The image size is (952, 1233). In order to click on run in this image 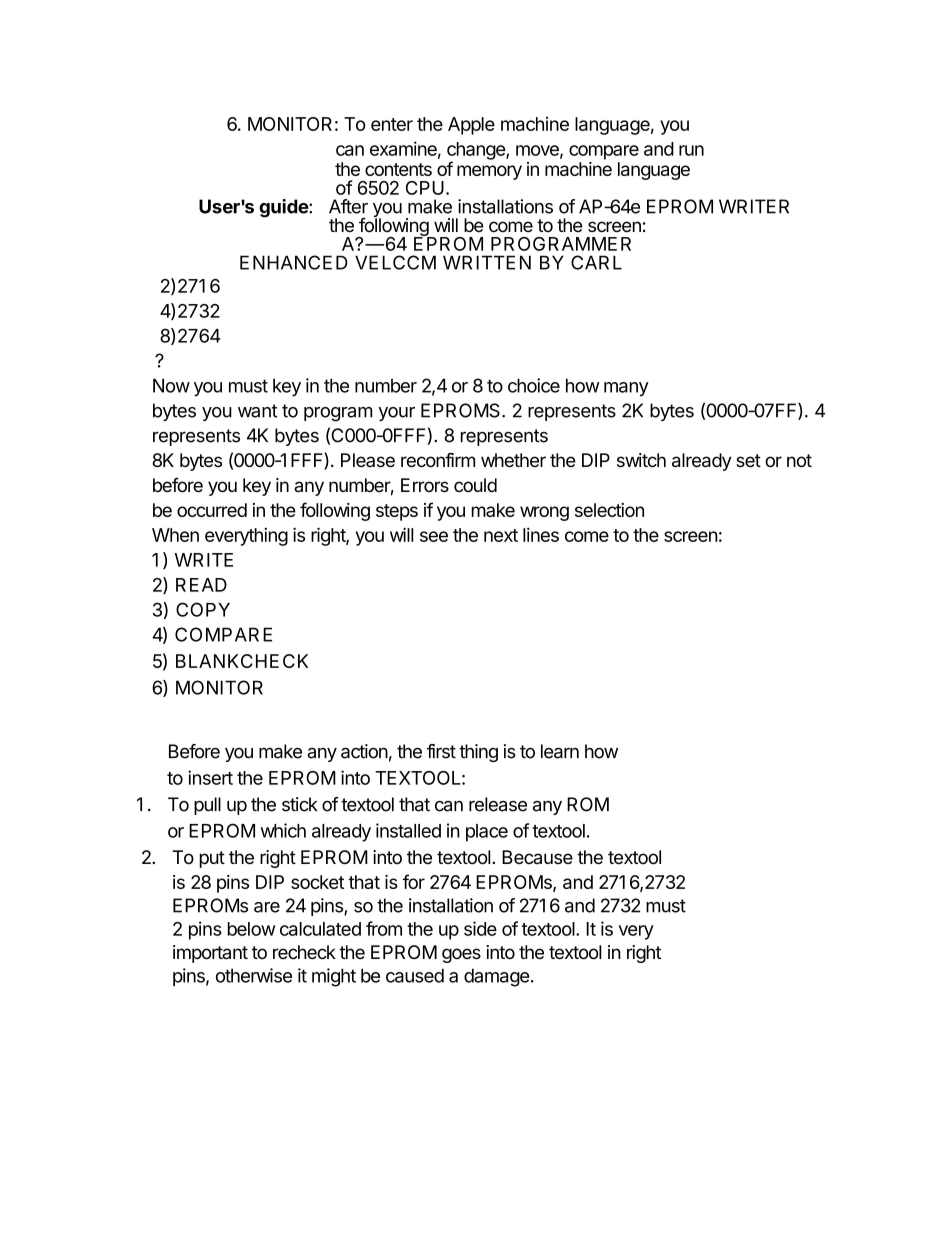, I will do `click(691, 150)`.
